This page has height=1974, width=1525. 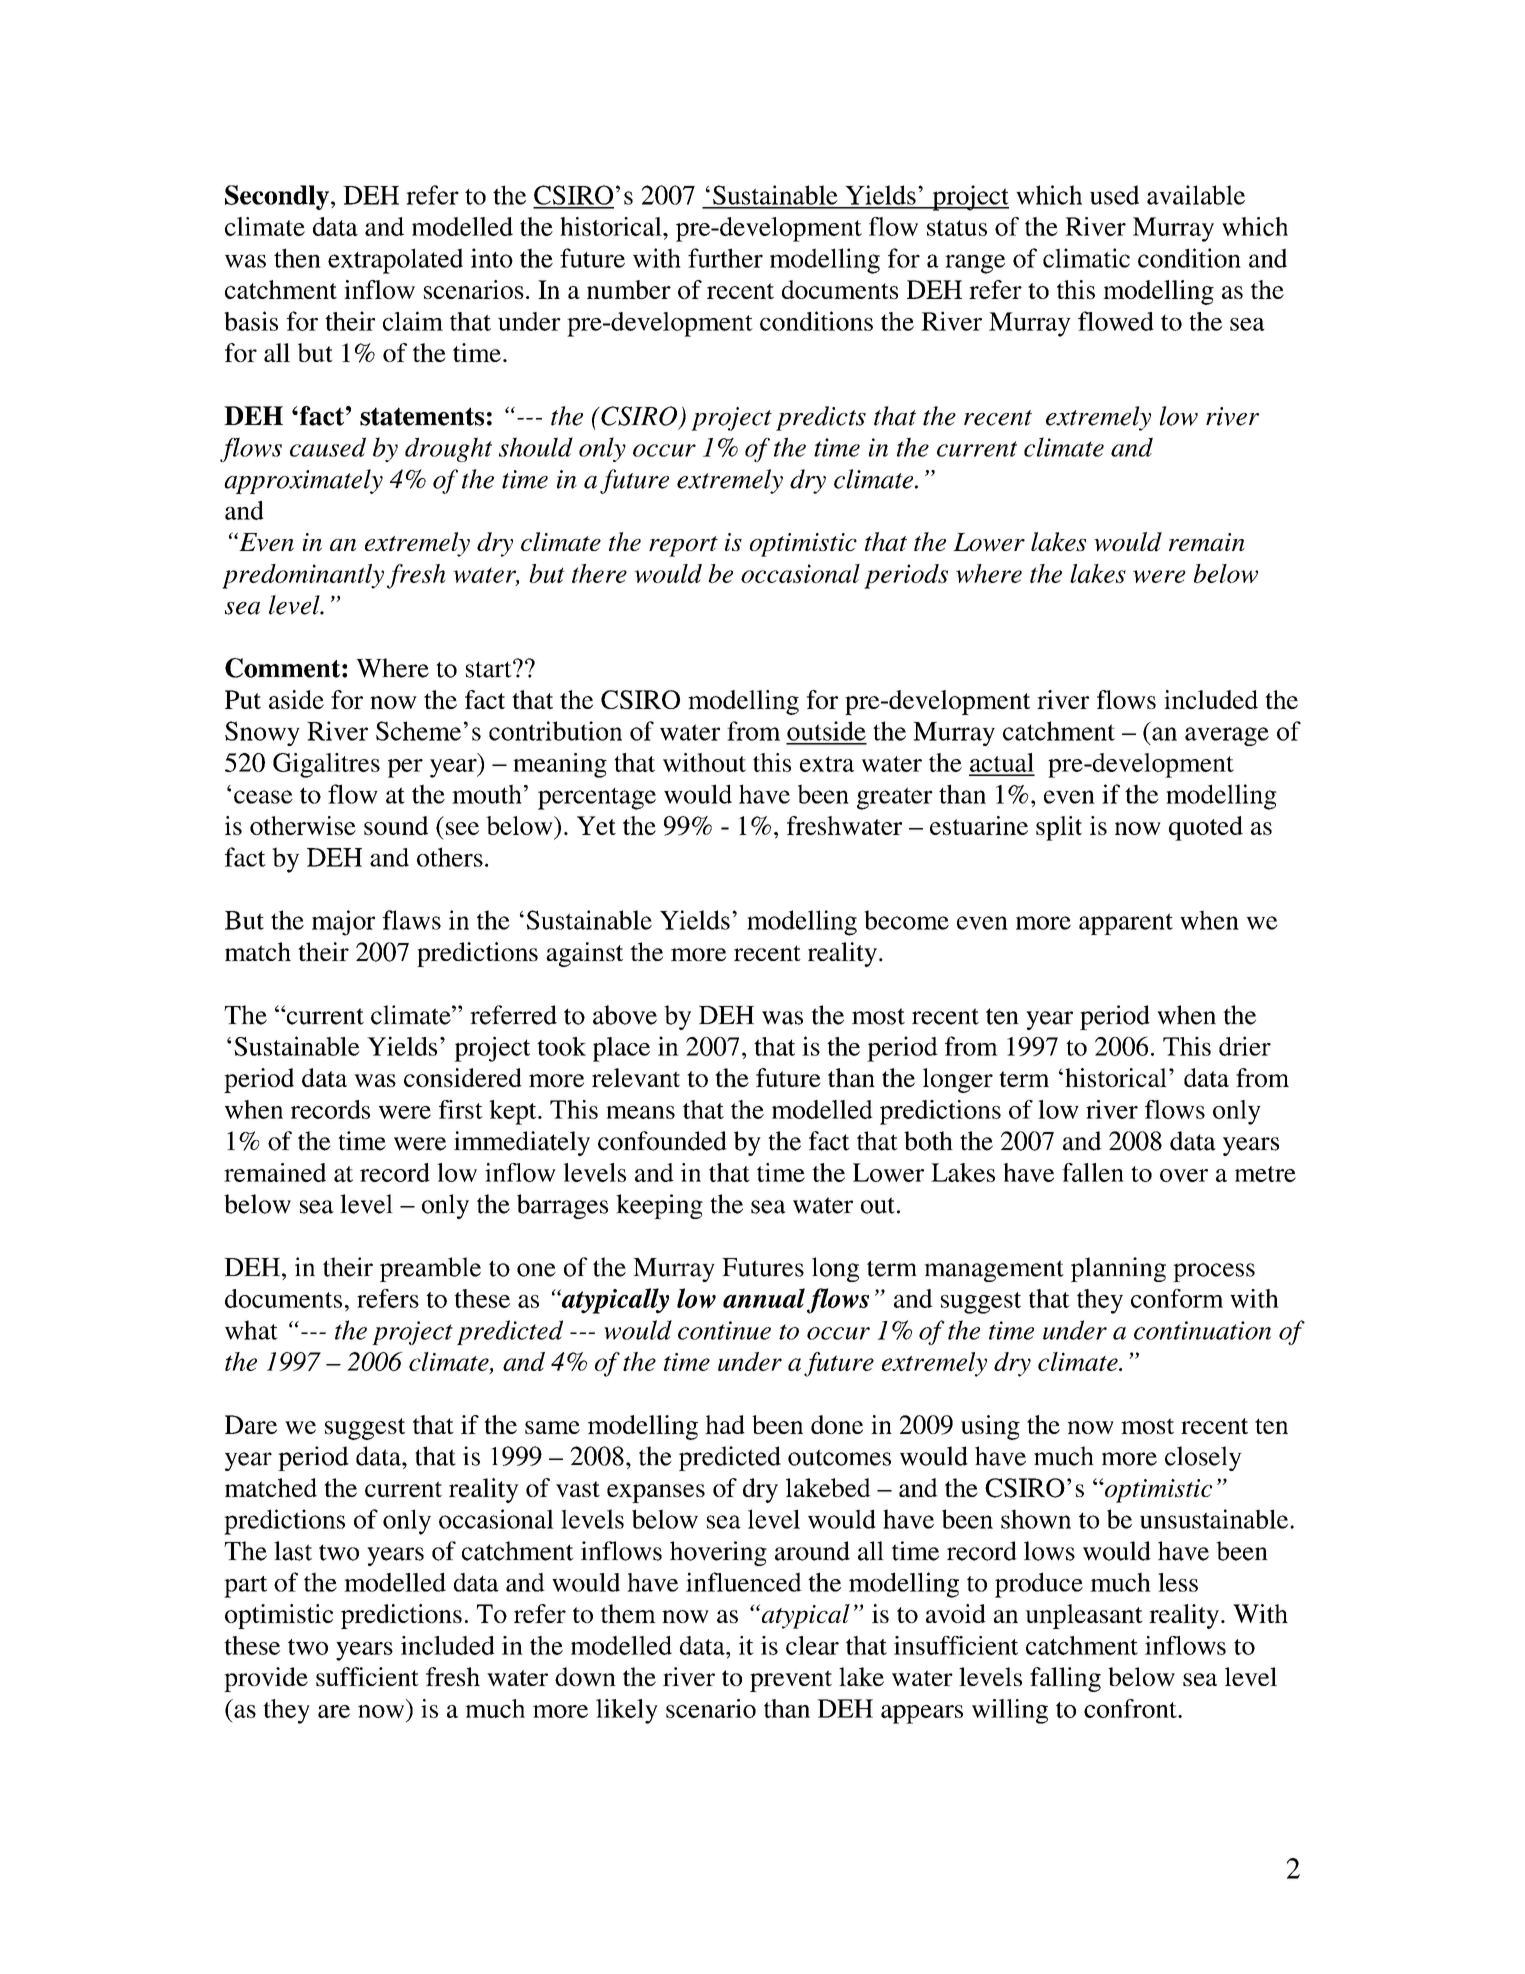 What do you see at coordinates (1126, 924) in the page?
I see `apparent` at bounding box center [1126, 924].
